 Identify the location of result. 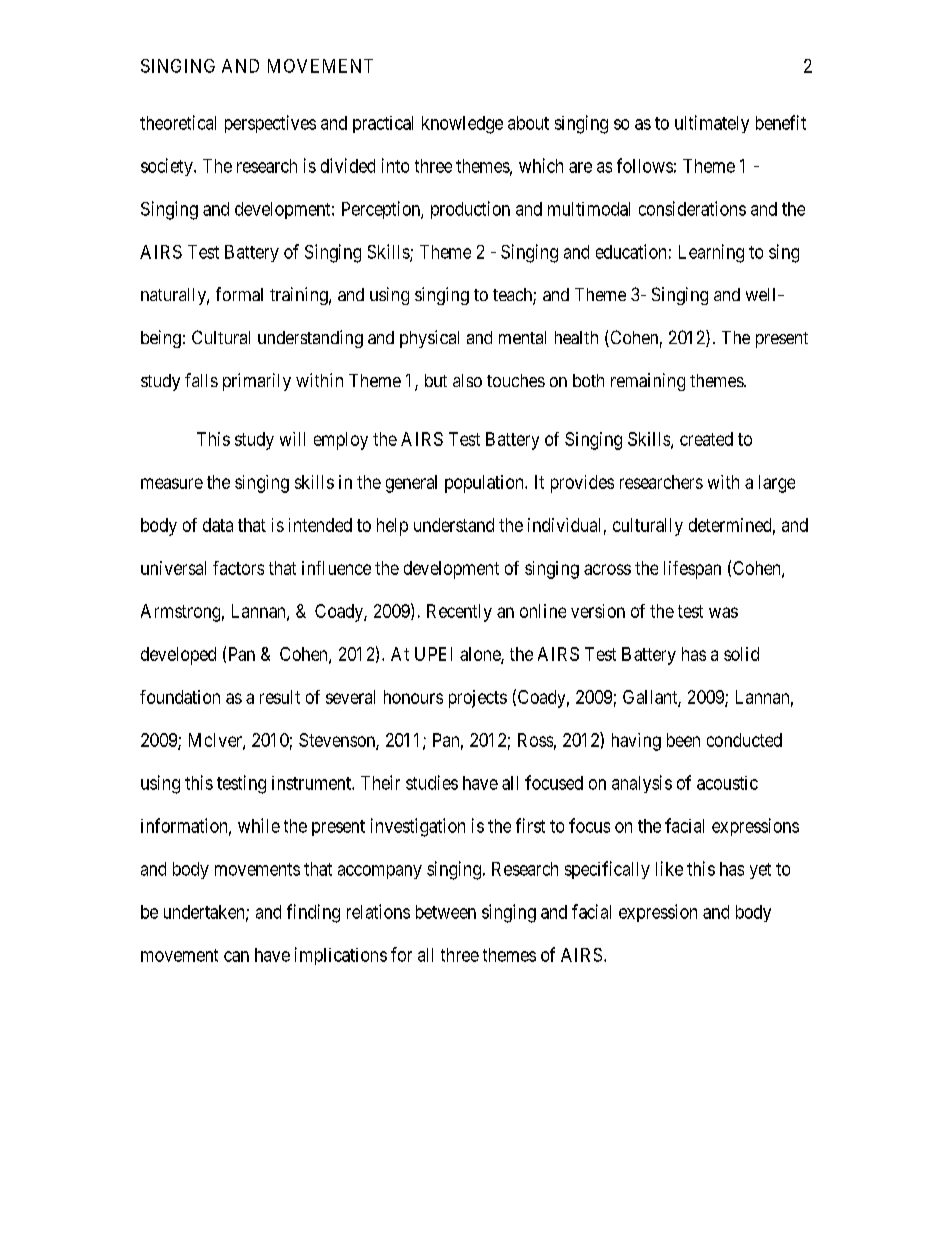
(280, 697).
